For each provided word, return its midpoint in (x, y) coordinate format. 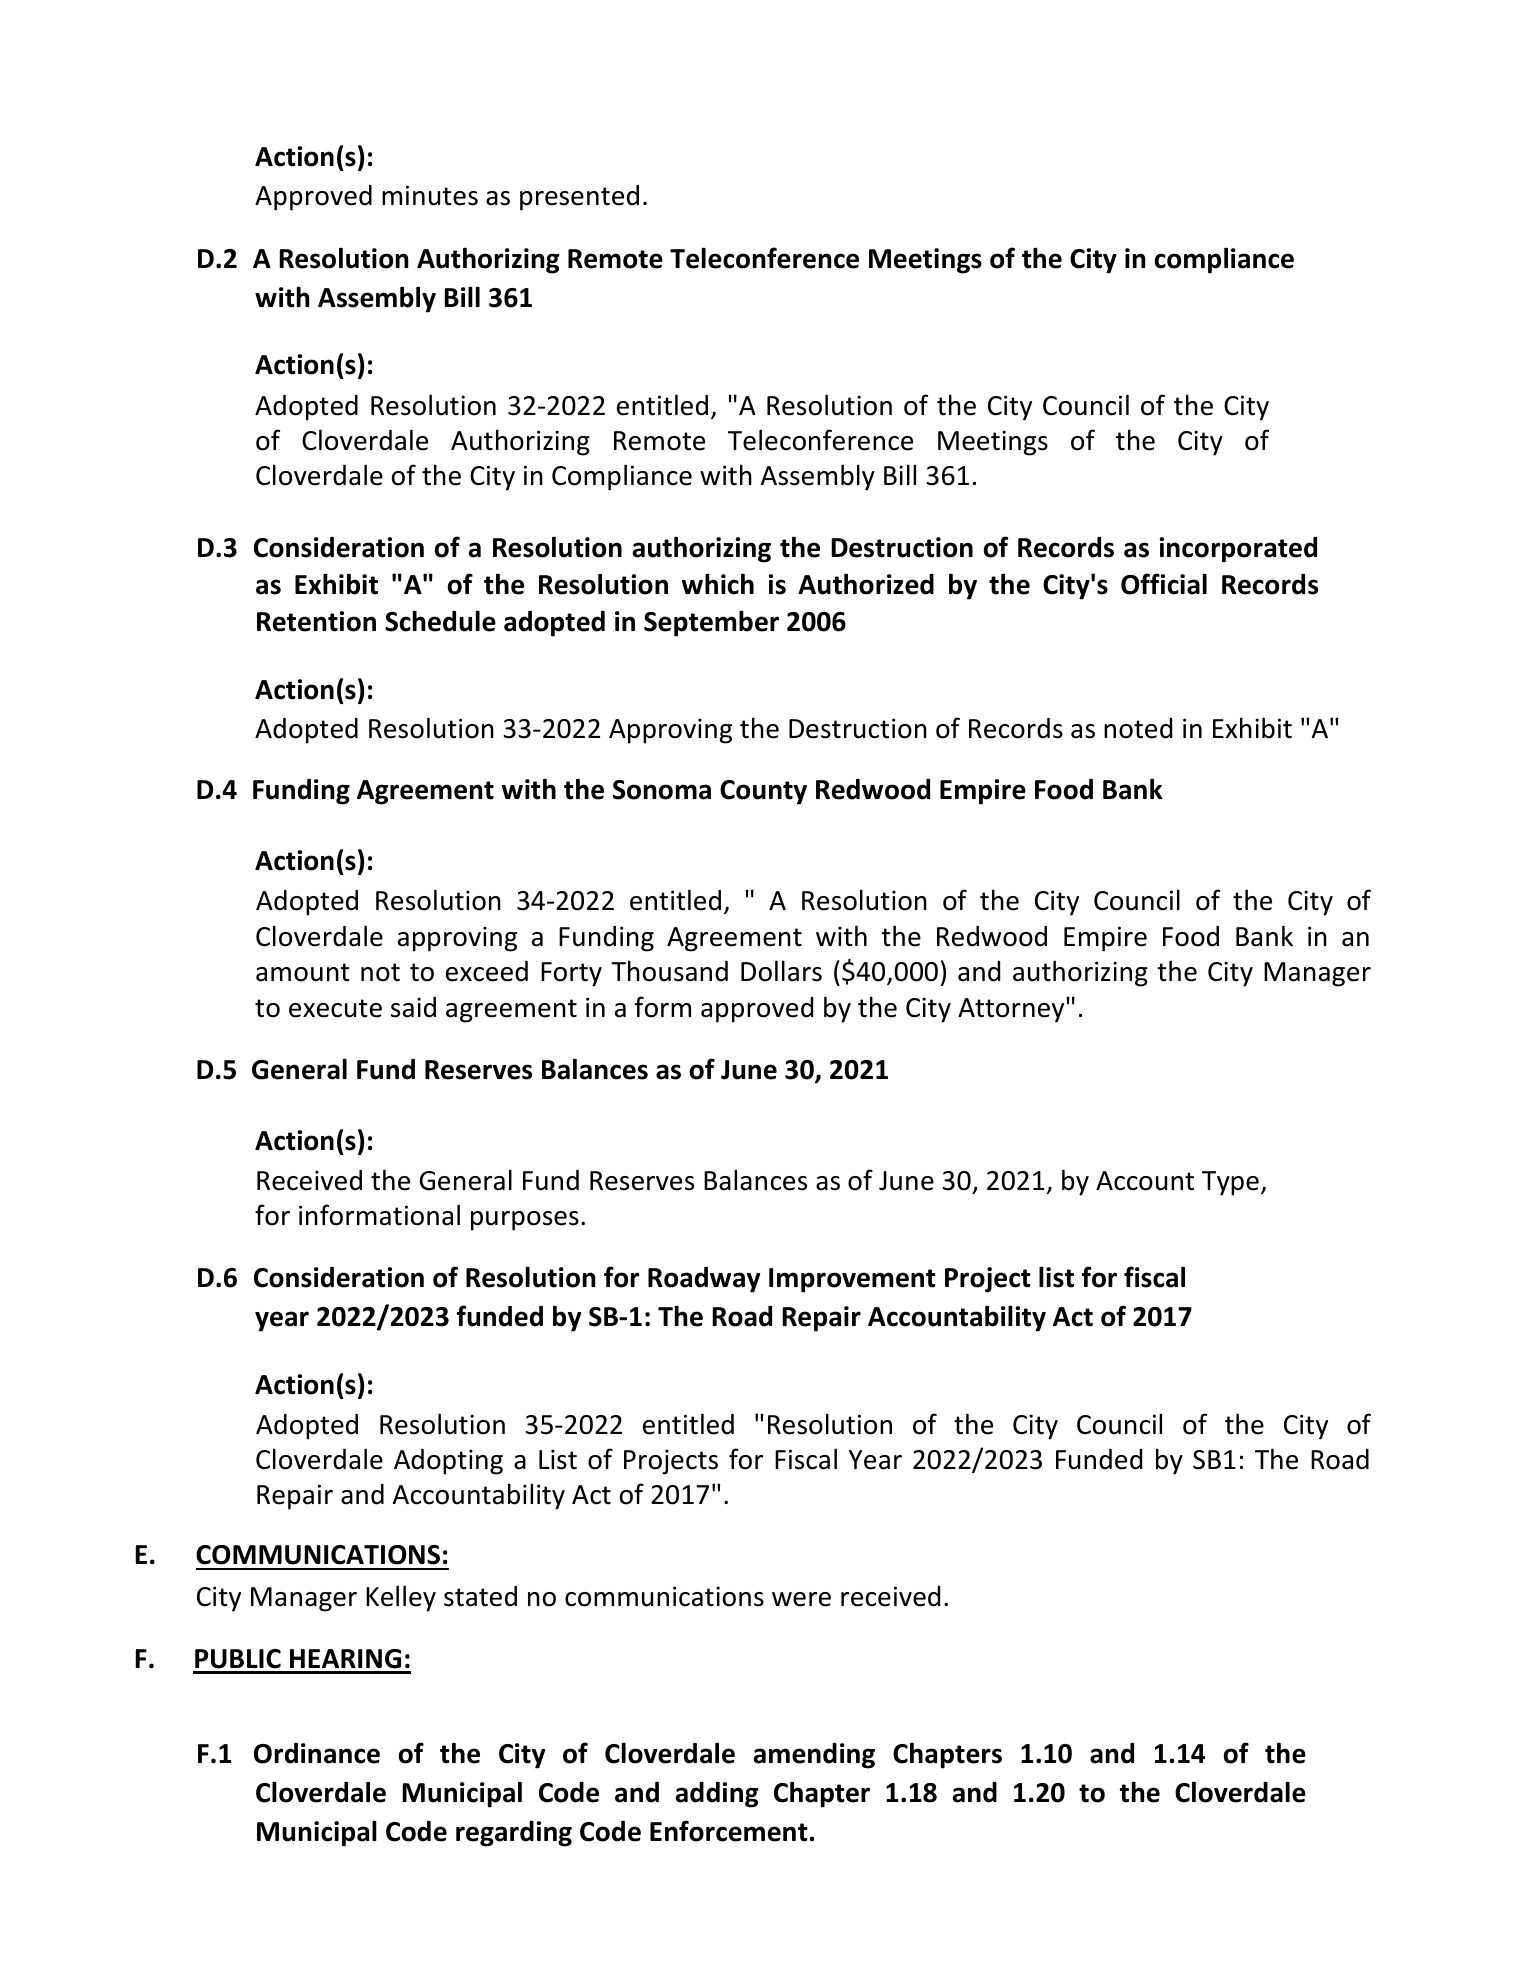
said (413, 1007)
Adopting (448, 1462)
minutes (430, 195)
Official (1164, 584)
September (711, 623)
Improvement (852, 1280)
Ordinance (317, 1753)
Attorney (1012, 1010)
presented (579, 198)
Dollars (781, 971)
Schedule (440, 621)
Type (1230, 1183)
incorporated (1238, 550)
